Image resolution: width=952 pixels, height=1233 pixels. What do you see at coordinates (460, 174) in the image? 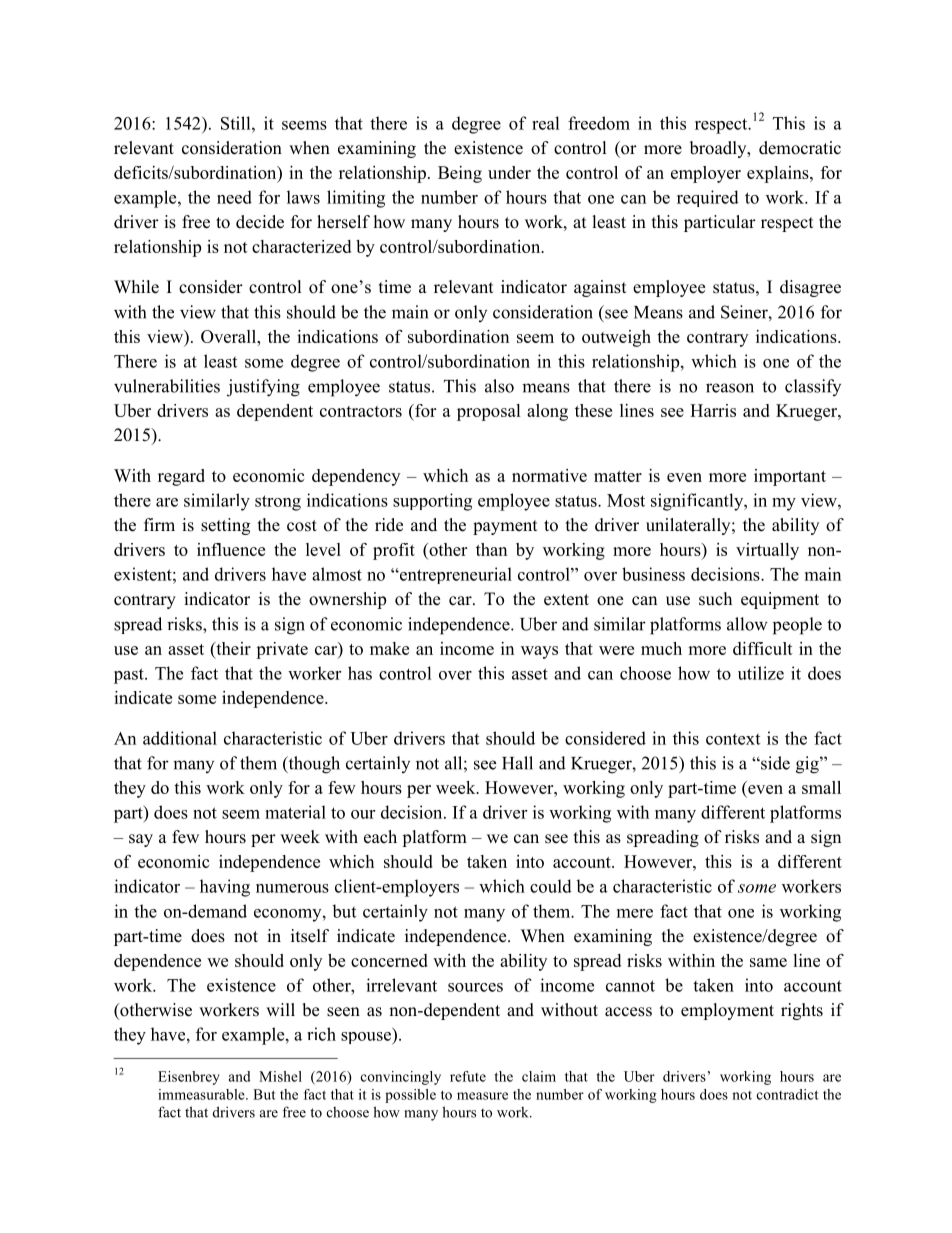
I see `Being` at bounding box center [460, 174].
